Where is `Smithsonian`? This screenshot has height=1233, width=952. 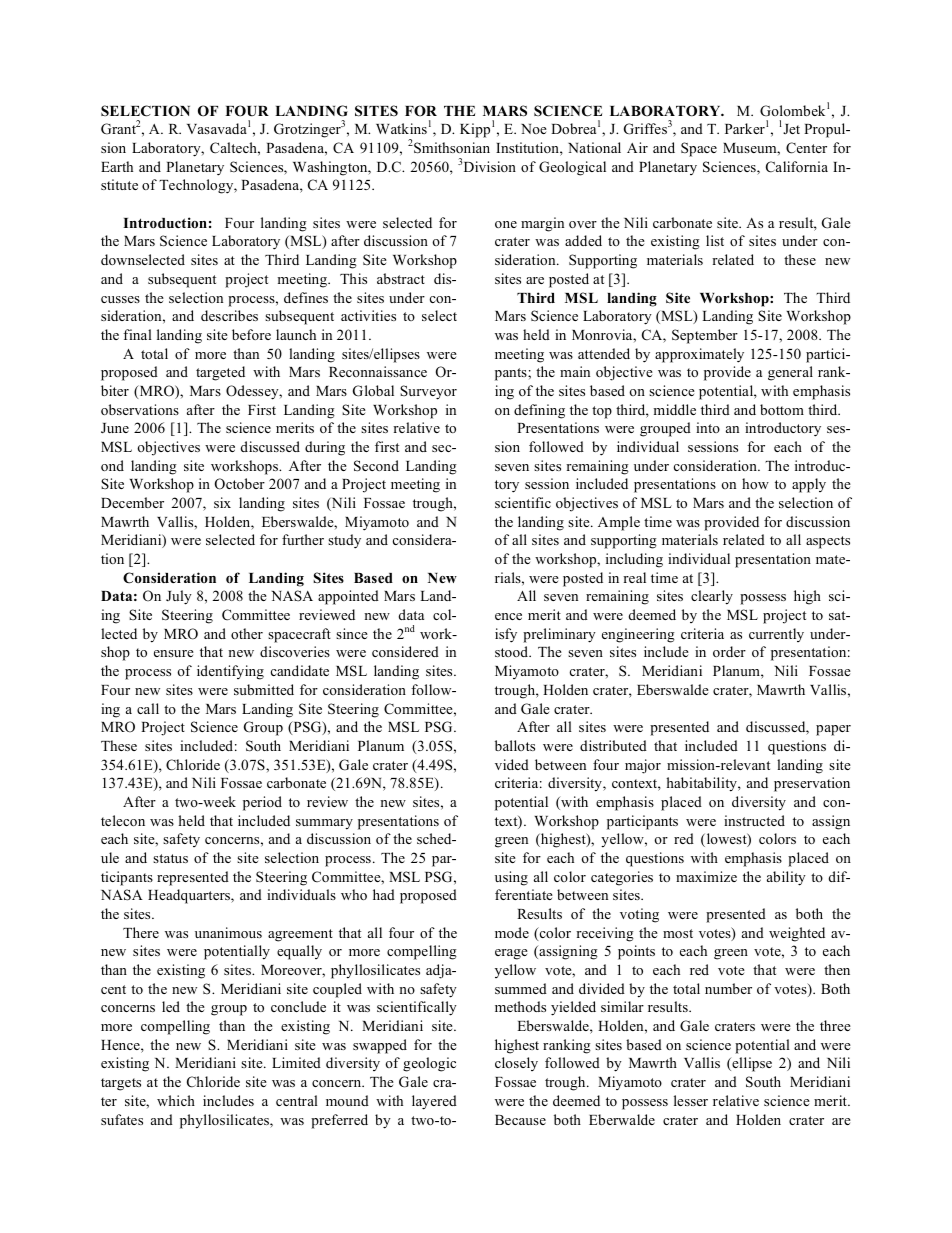 Smithsonian is located at coordinates (452, 148).
